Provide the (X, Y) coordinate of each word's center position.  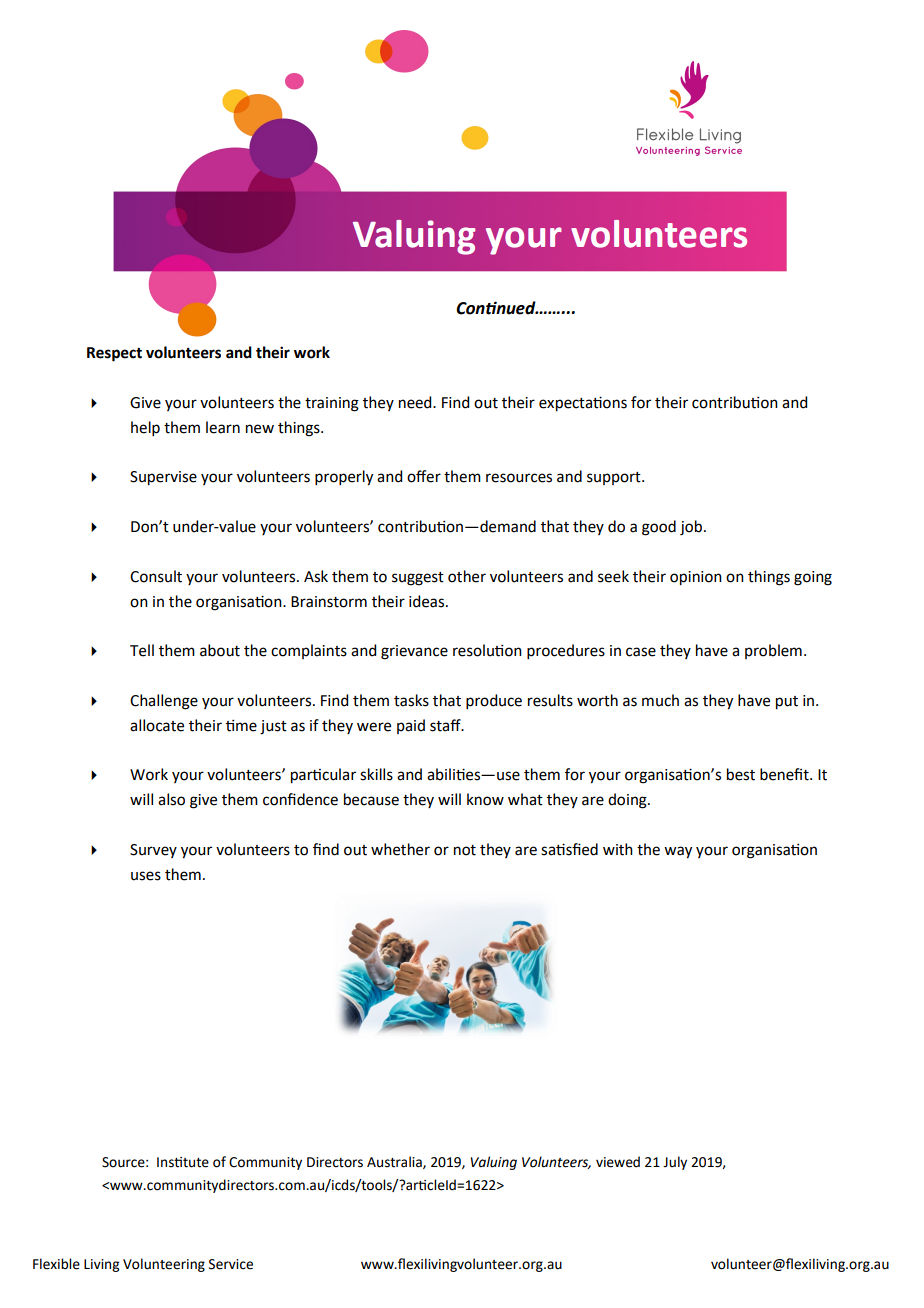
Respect (114, 354)
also (171, 799)
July (675, 1163)
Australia (395, 1162)
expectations (583, 404)
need (416, 402)
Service (231, 1264)
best (741, 774)
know (485, 799)
